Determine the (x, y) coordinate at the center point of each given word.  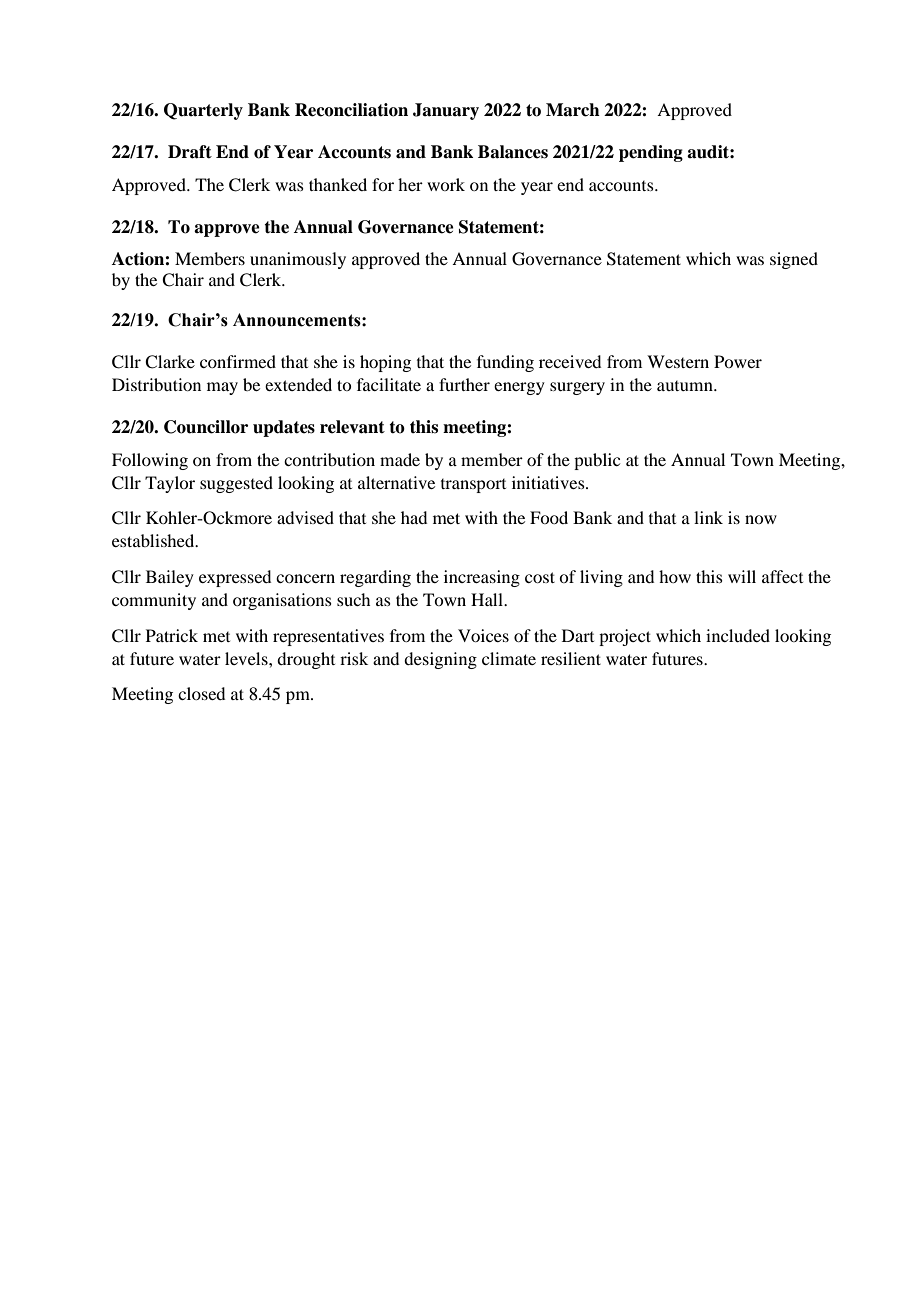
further (464, 384)
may (222, 388)
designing (440, 660)
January (446, 111)
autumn (686, 386)
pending (651, 153)
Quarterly (203, 111)
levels (247, 658)
